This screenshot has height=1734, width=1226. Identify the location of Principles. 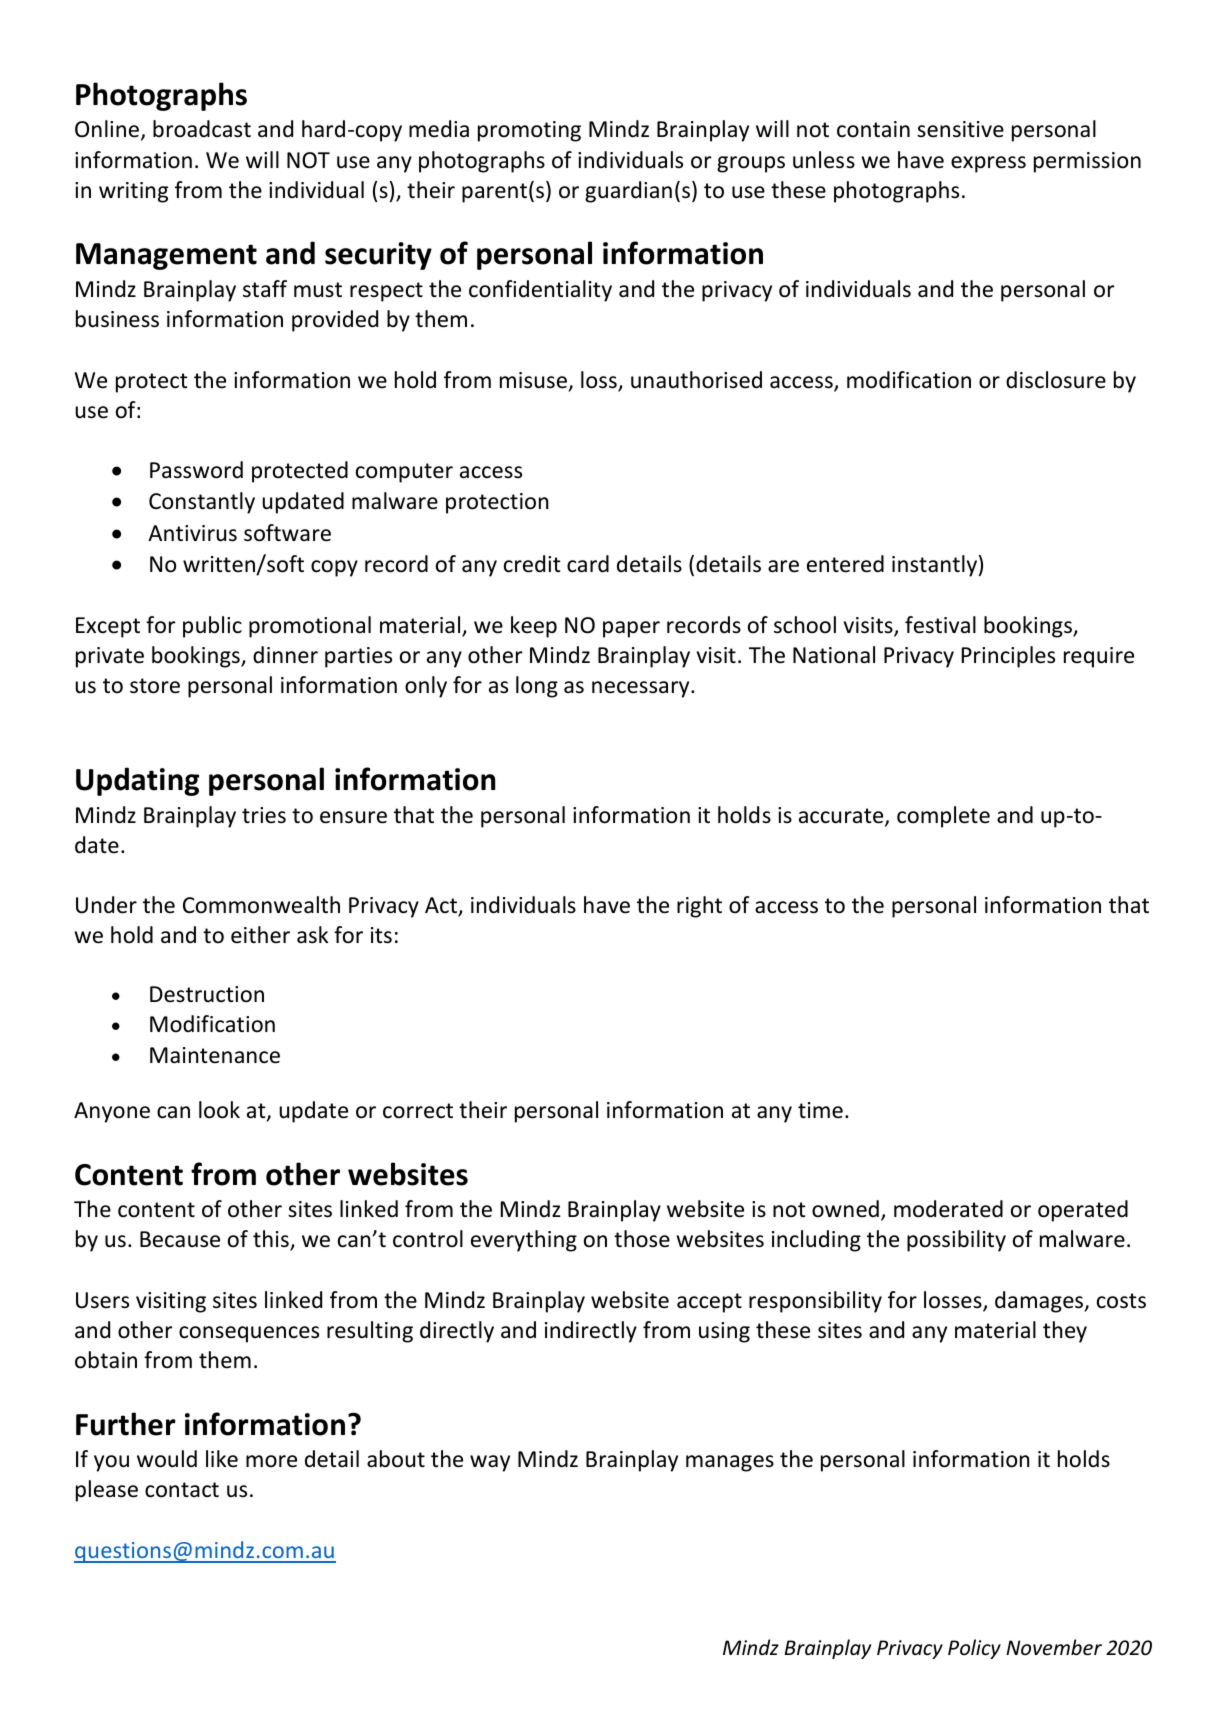
(1008, 657).
